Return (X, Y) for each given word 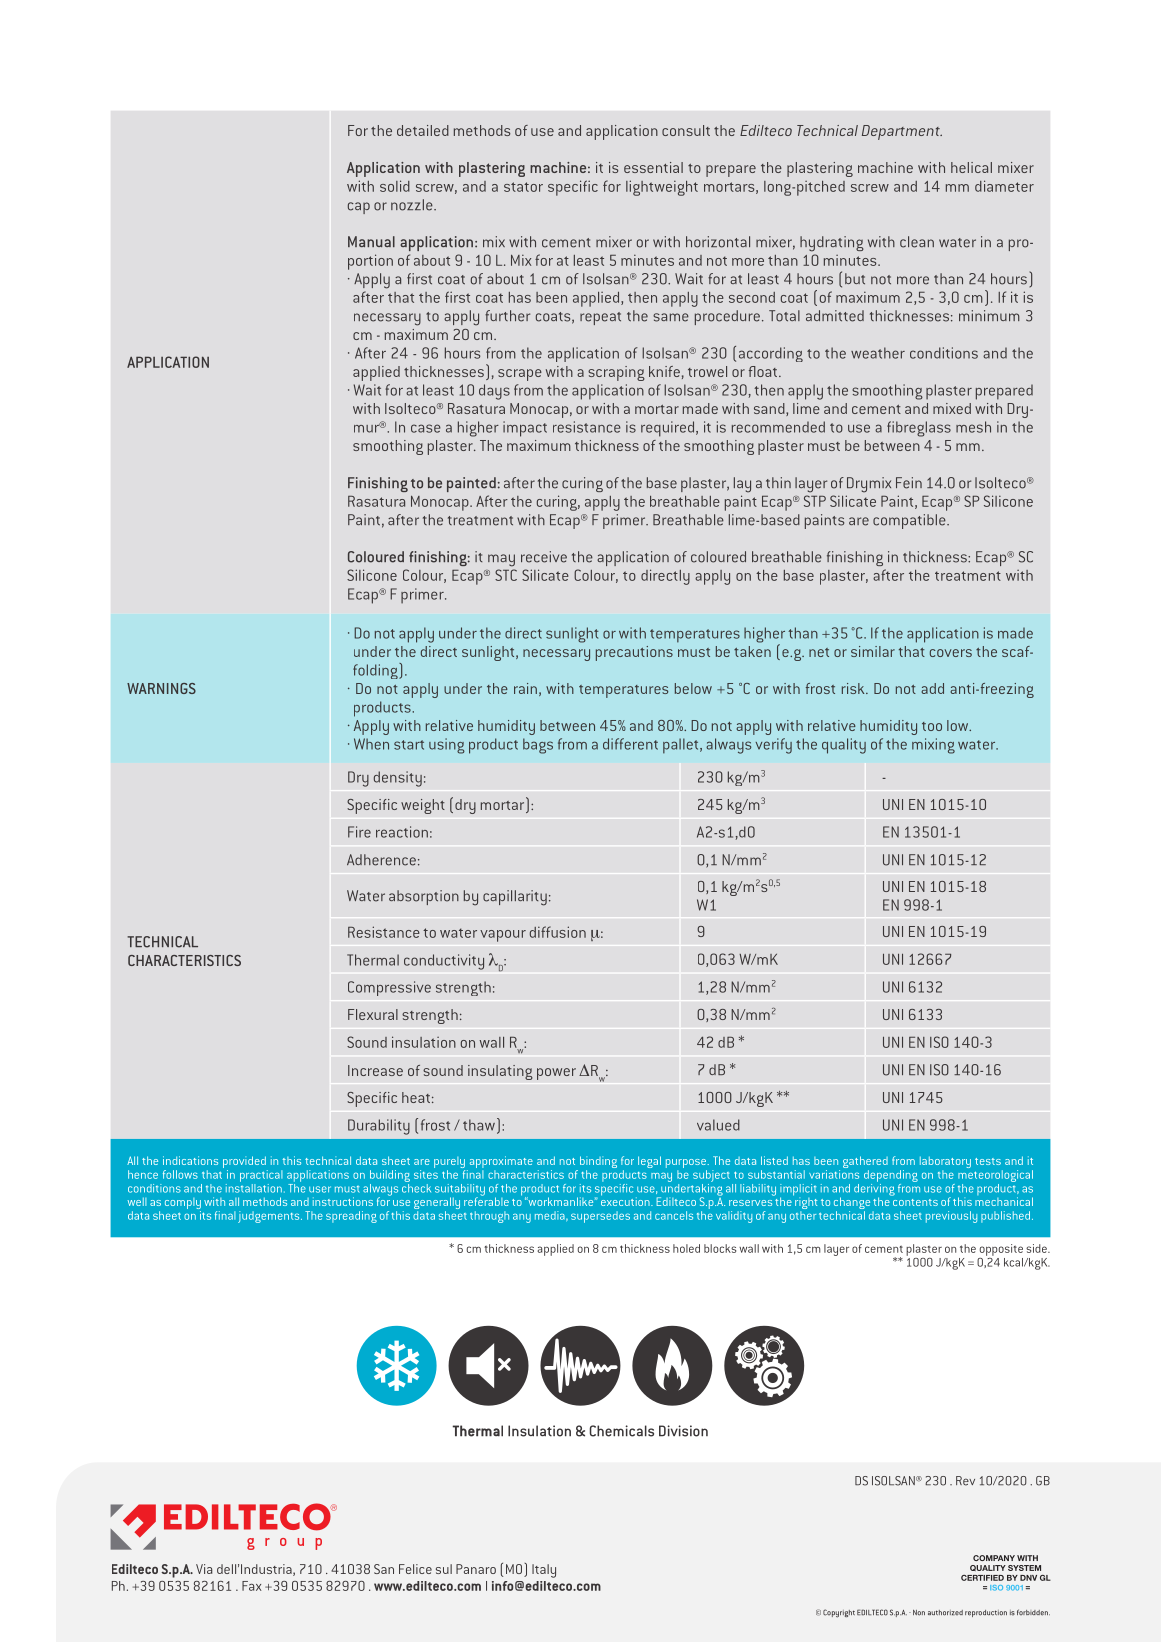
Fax (252, 1586)
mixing (933, 746)
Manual (371, 241)
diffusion (558, 932)
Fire (359, 832)
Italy (544, 1571)
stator (523, 187)
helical (971, 167)
